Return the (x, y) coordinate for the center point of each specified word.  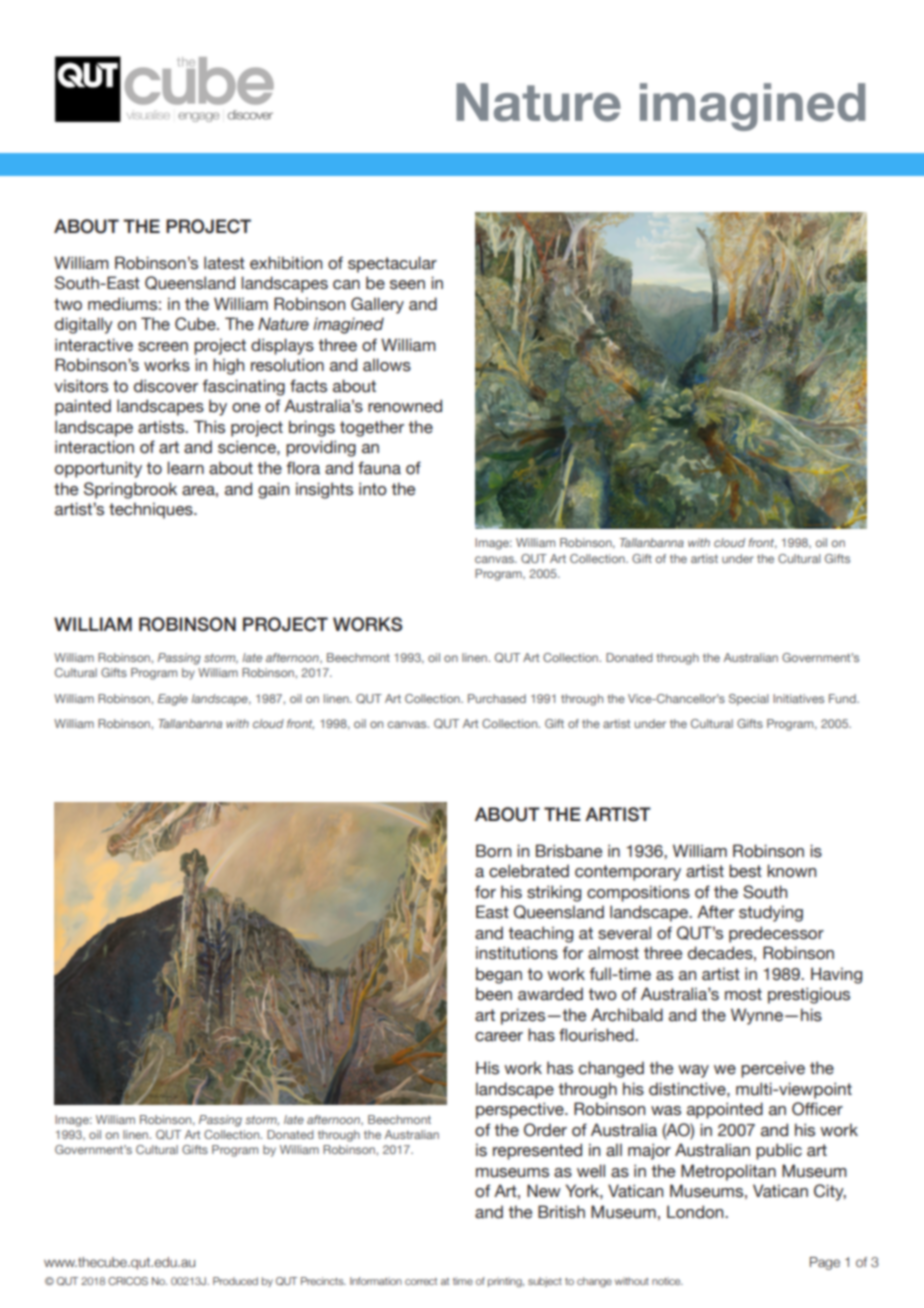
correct (421, 1281)
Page (825, 1263)
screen (163, 347)
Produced (235, 1281)
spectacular (392, 264)
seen (407, 285)
